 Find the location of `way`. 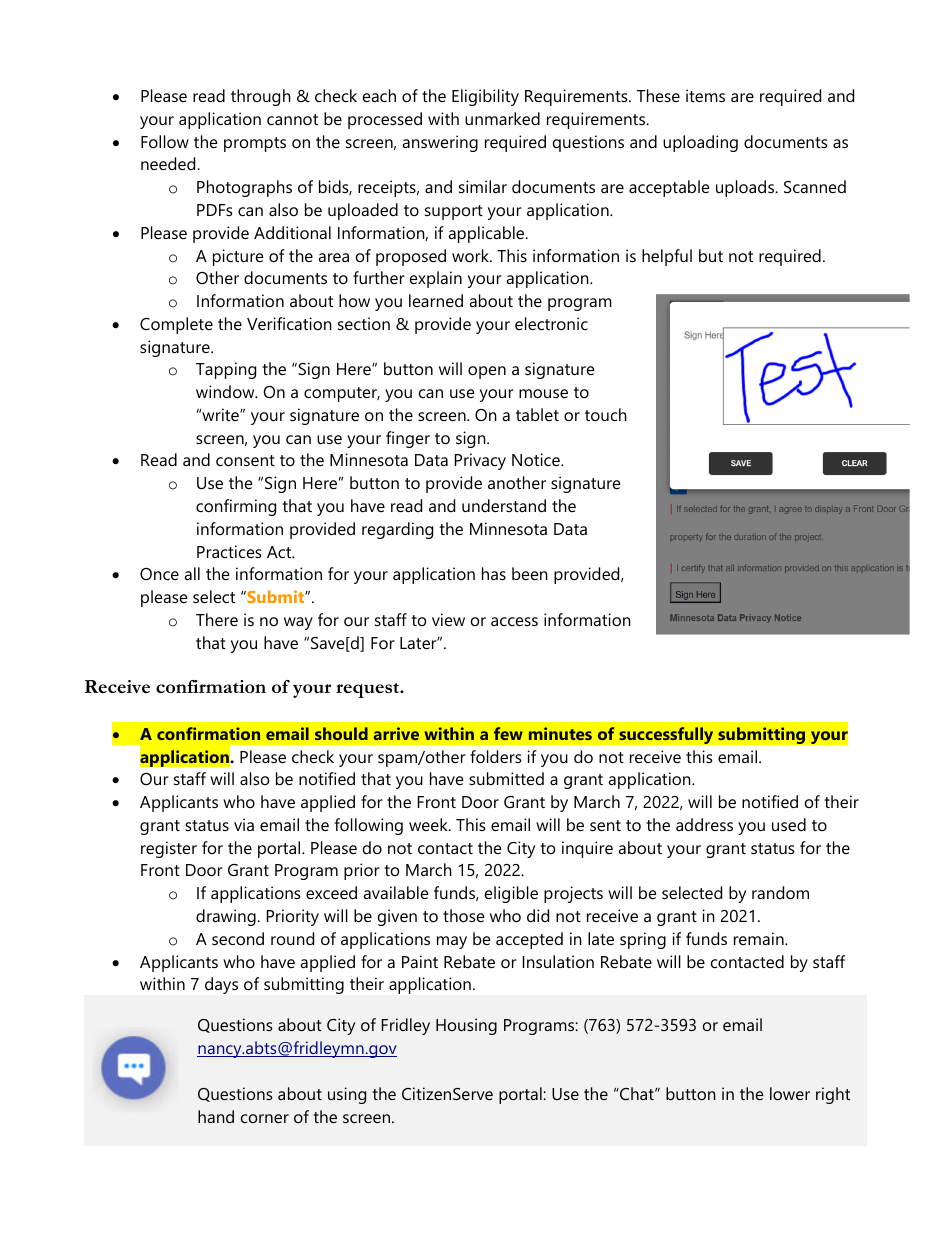

way is located at coordinates (298, 623).
